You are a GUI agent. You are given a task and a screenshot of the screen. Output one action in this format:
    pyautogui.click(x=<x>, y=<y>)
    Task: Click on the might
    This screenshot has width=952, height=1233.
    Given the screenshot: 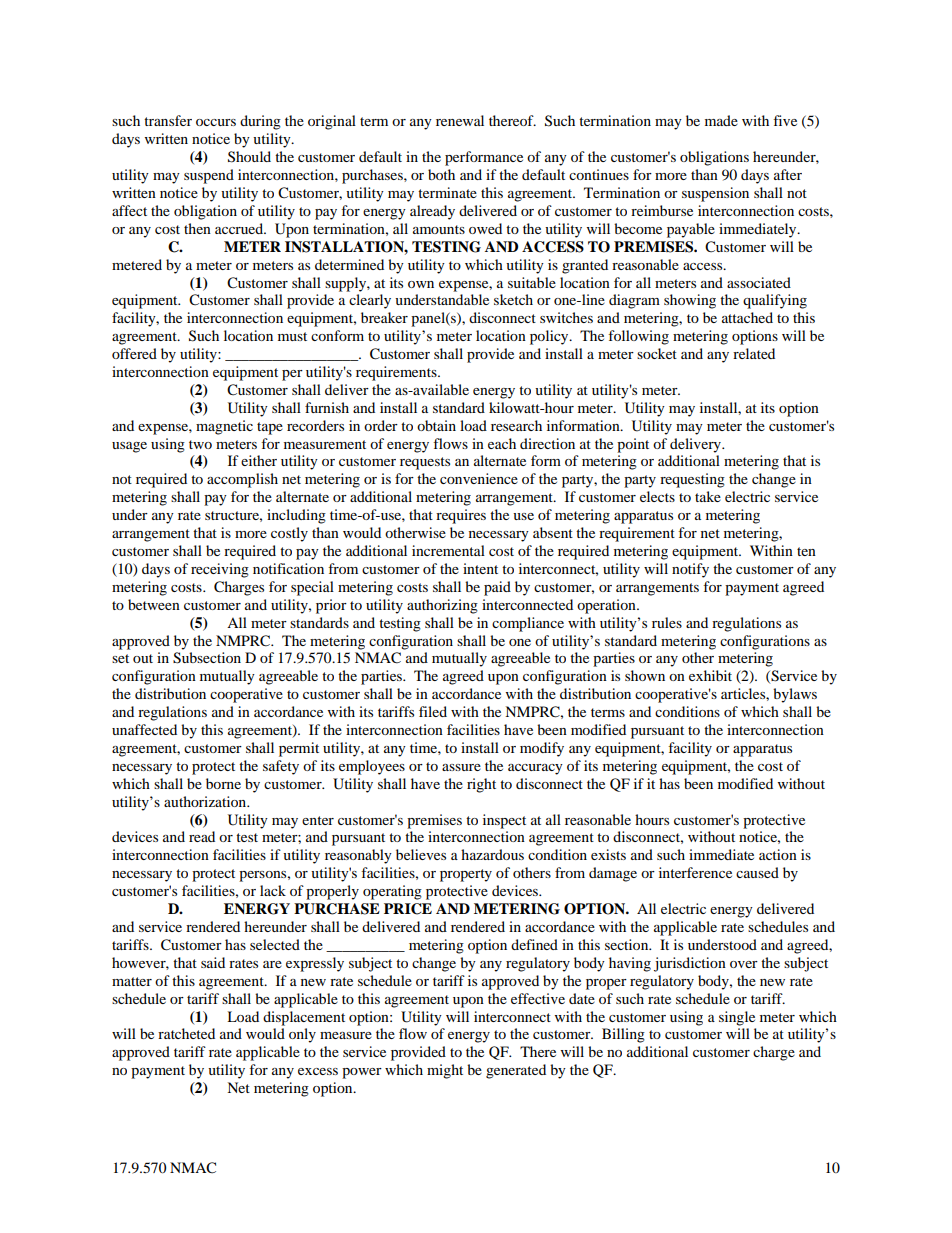 What is the action you would take?
    pyautogui.click(x=445, y=1071)
